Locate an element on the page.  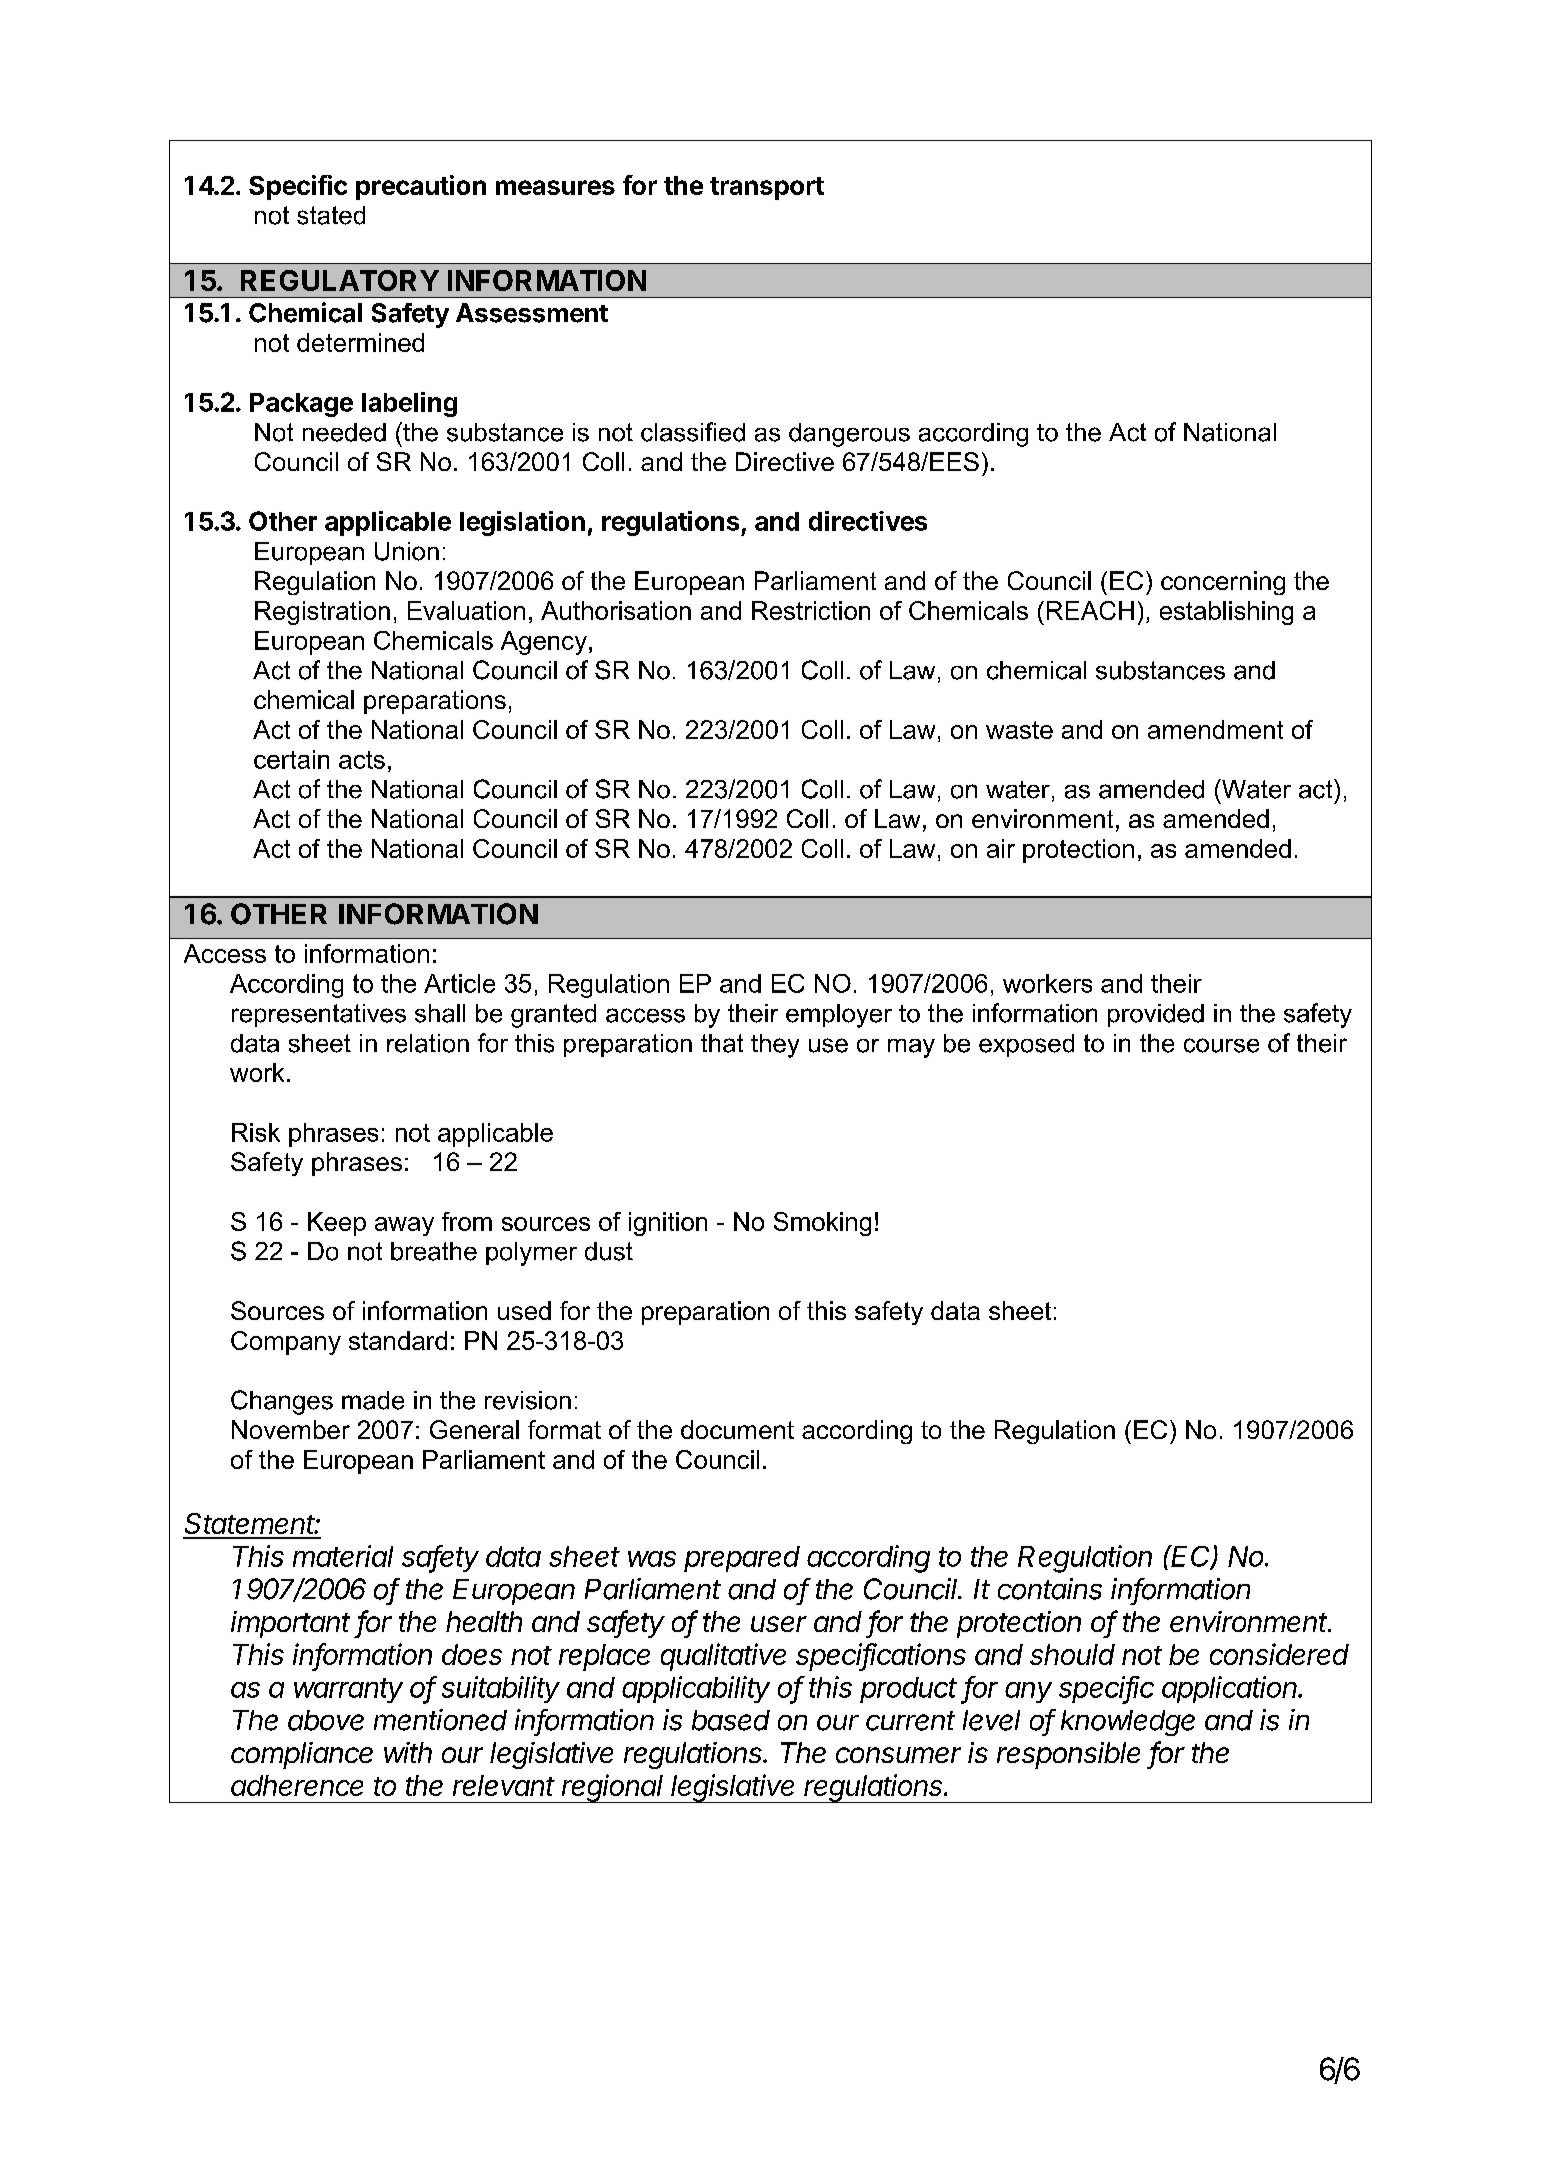
stated is located at coordinates (331, 215).
